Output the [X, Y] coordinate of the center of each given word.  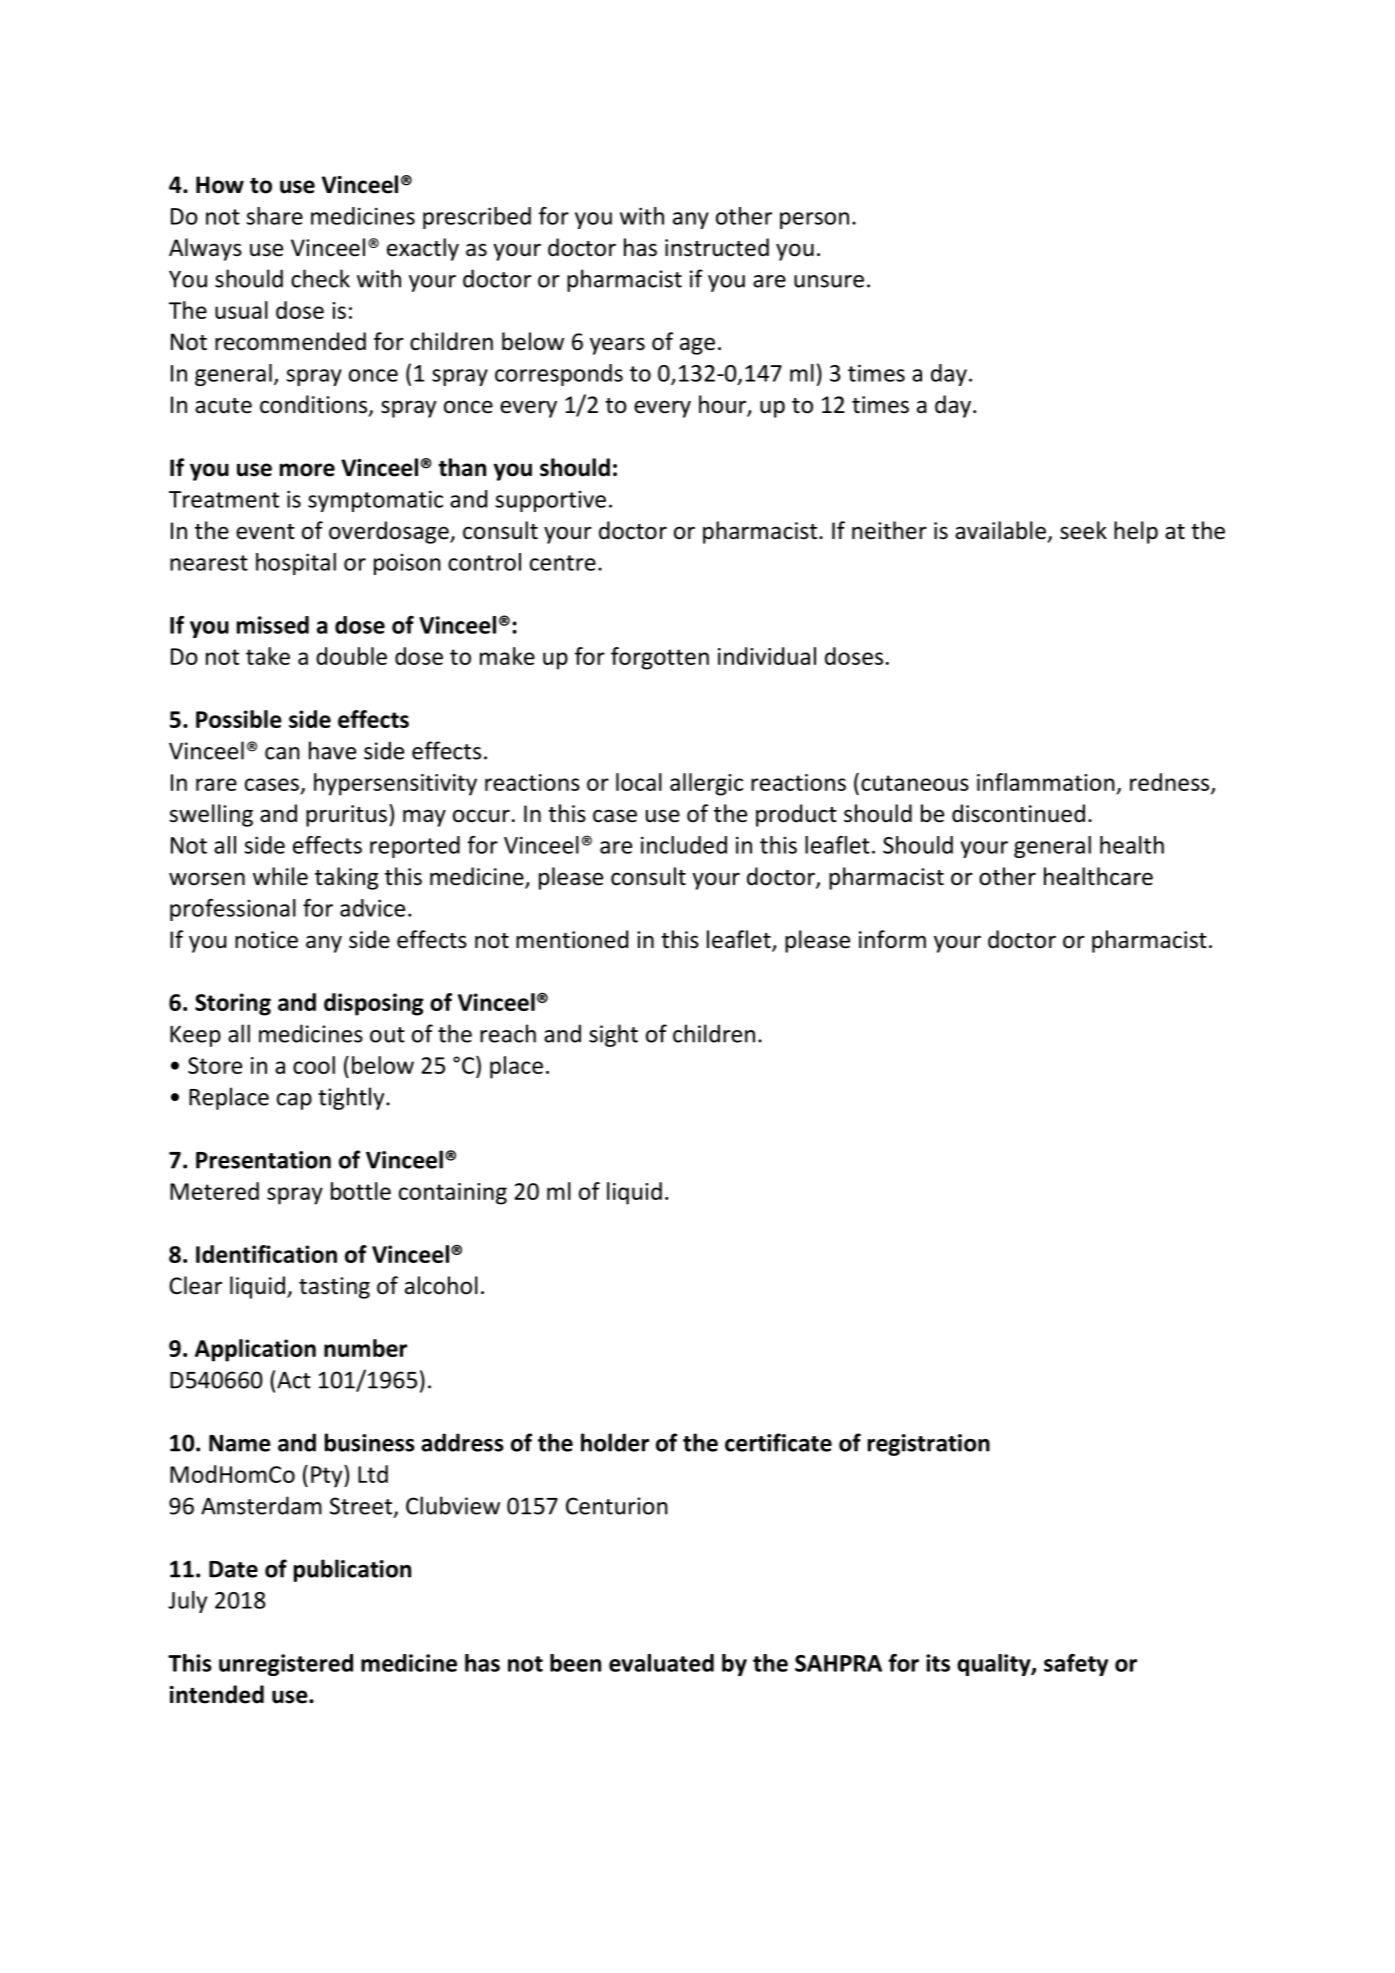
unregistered [286, 1665]
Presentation [263, 1160]
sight [613, 1035]
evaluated [661, 1663]
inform [892, 939]
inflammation [1046, 782]
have [332, 750]
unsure [829, 281]
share [275, 216]
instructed [717, 247]
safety [1076, 1665]
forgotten [660, 658]
